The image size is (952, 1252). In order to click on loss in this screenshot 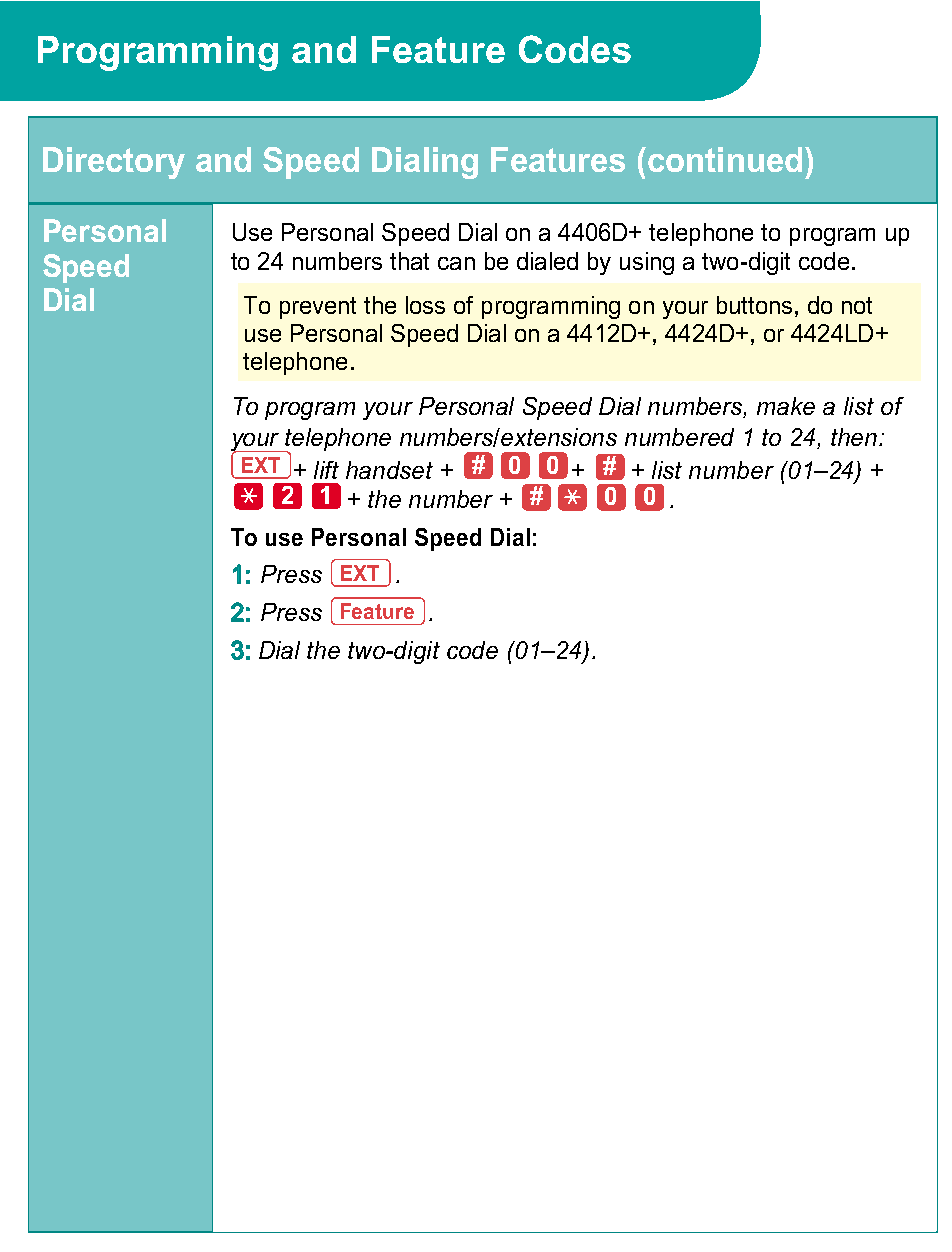, I will do `click(425, 305)`.
